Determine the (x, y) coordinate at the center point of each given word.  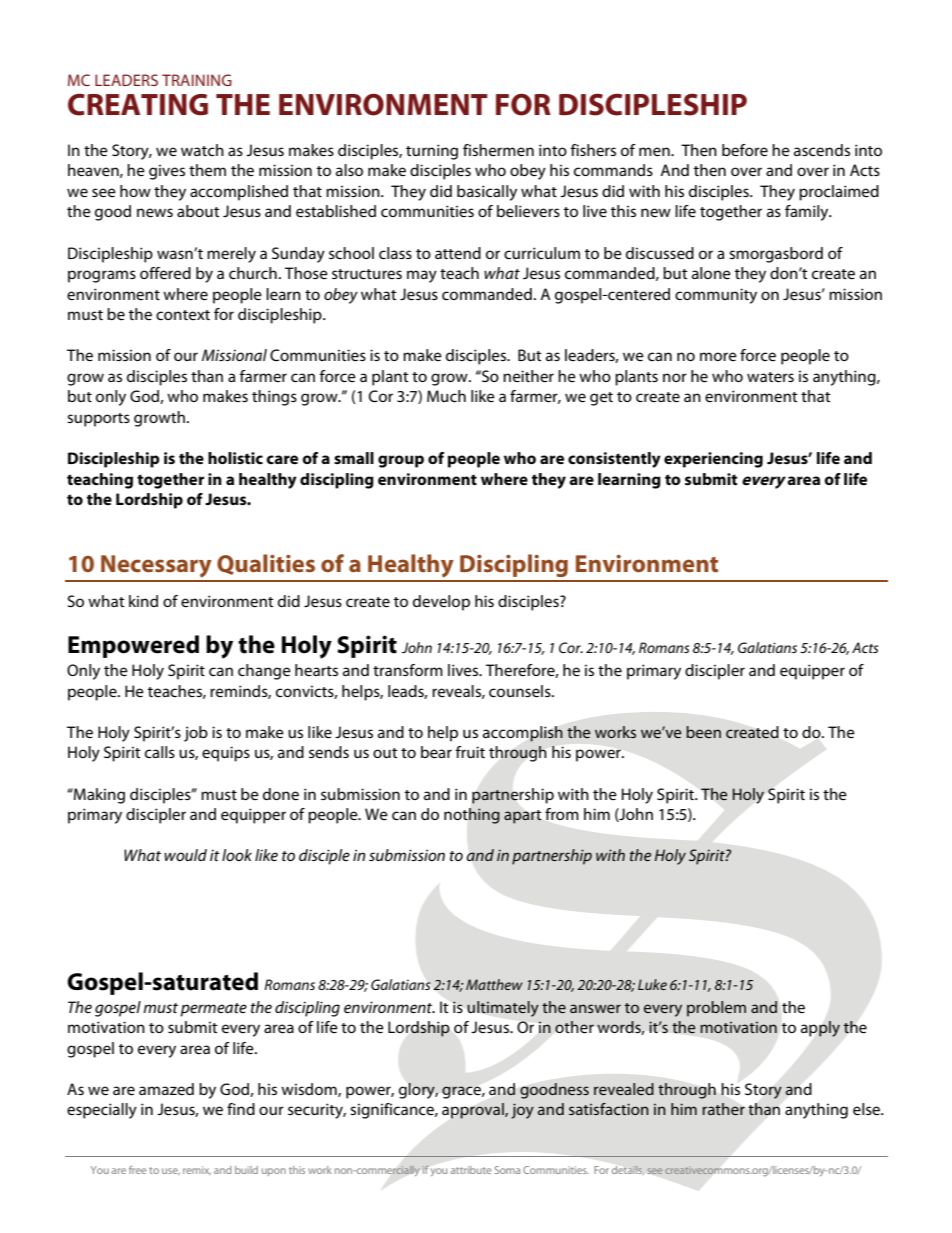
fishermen (498, 150)
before (745, 150)
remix (197, 1170)
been (703, 732)
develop (441, 603)
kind (143, 601)
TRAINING (197, 80)
